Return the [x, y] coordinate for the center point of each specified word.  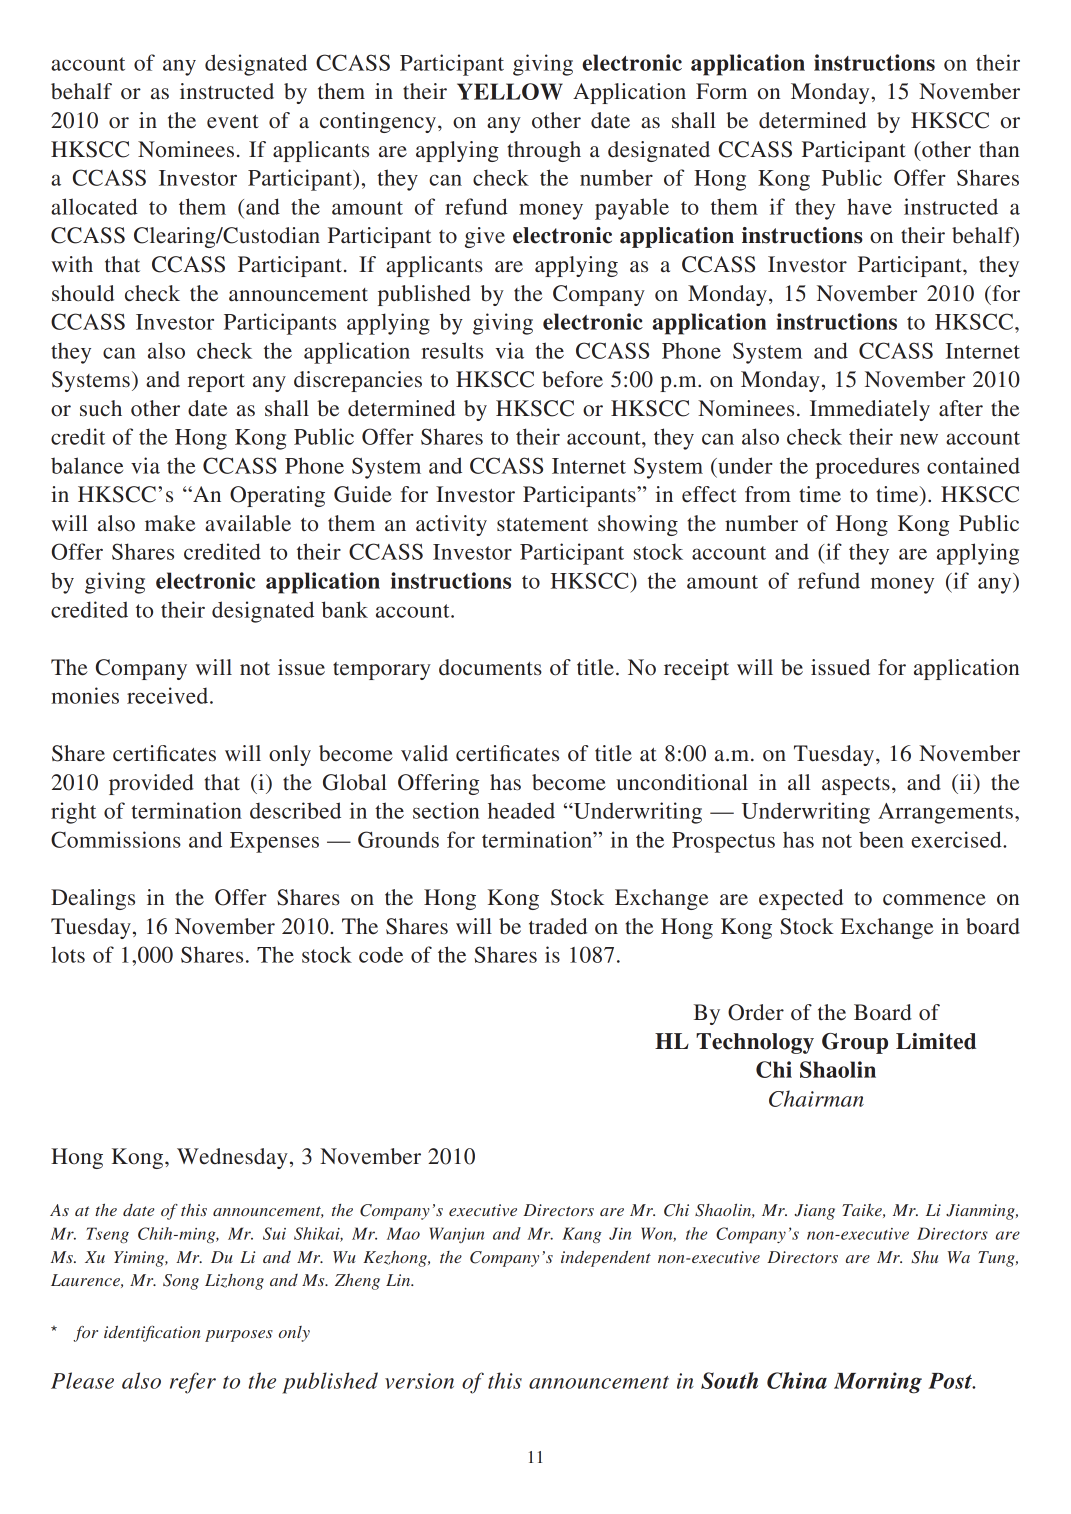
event [233, 122]
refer [193, 1383]
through [544, 151]
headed [521, 810]
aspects [856, 786]
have [869, 206]
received [169, 695]
